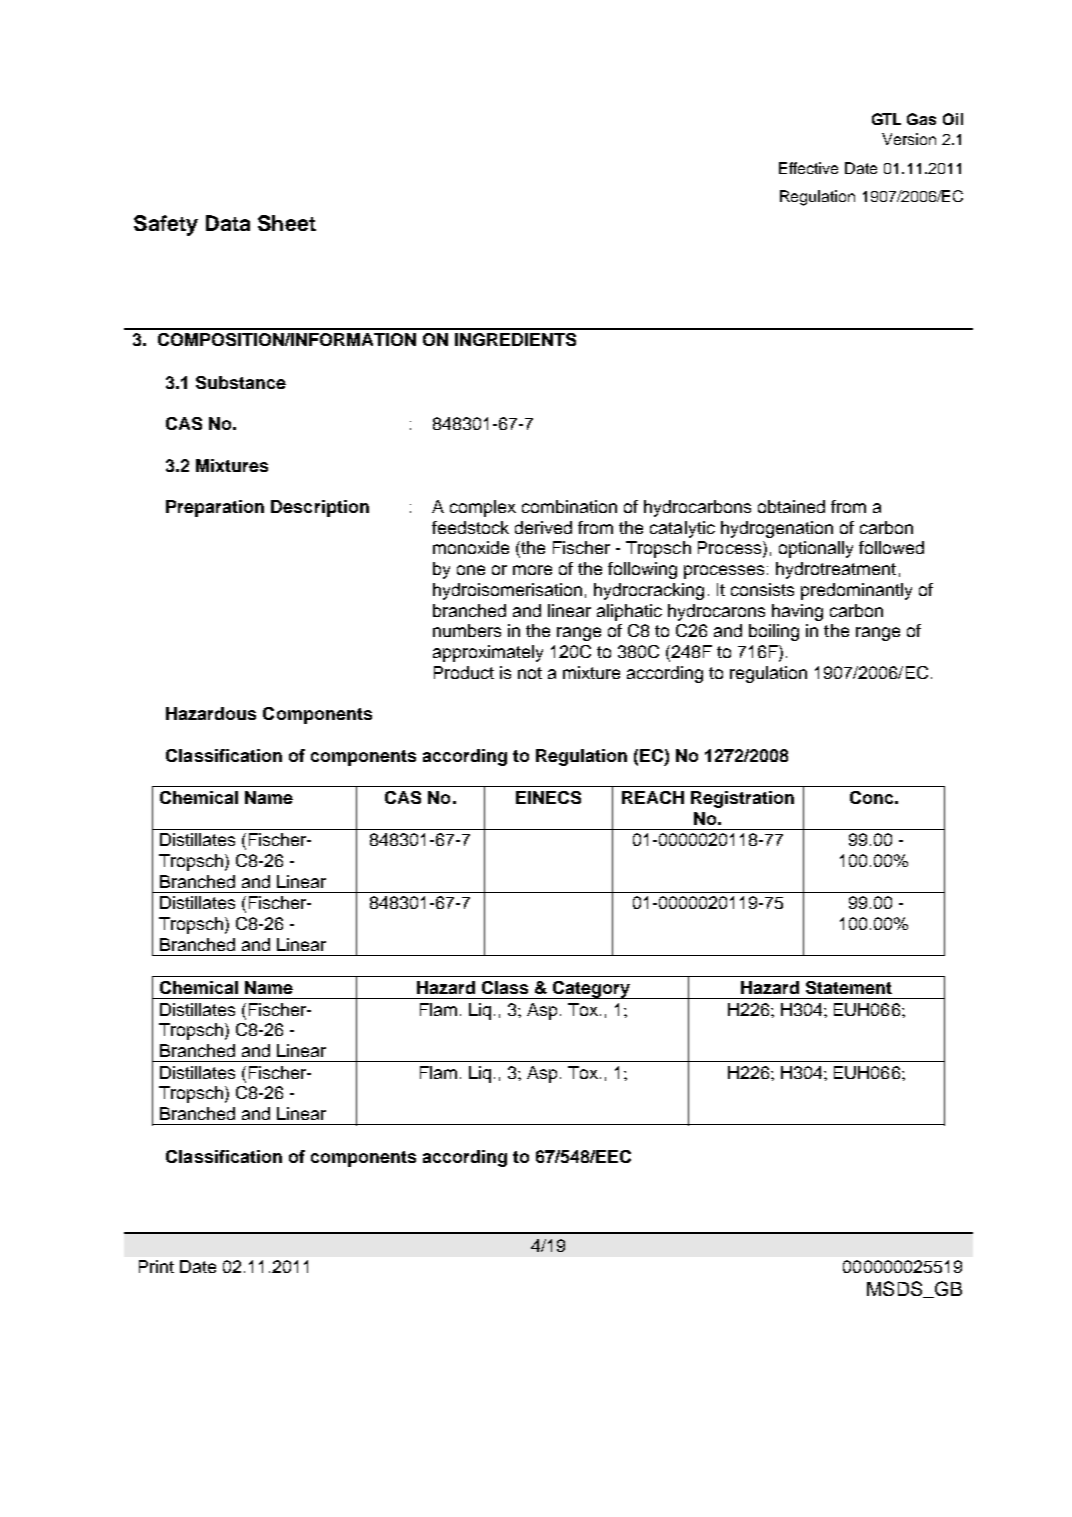  What do you see at coordinates (228, 223) in the screenshot?
I see `Data` at bounding box center [228, 223].
